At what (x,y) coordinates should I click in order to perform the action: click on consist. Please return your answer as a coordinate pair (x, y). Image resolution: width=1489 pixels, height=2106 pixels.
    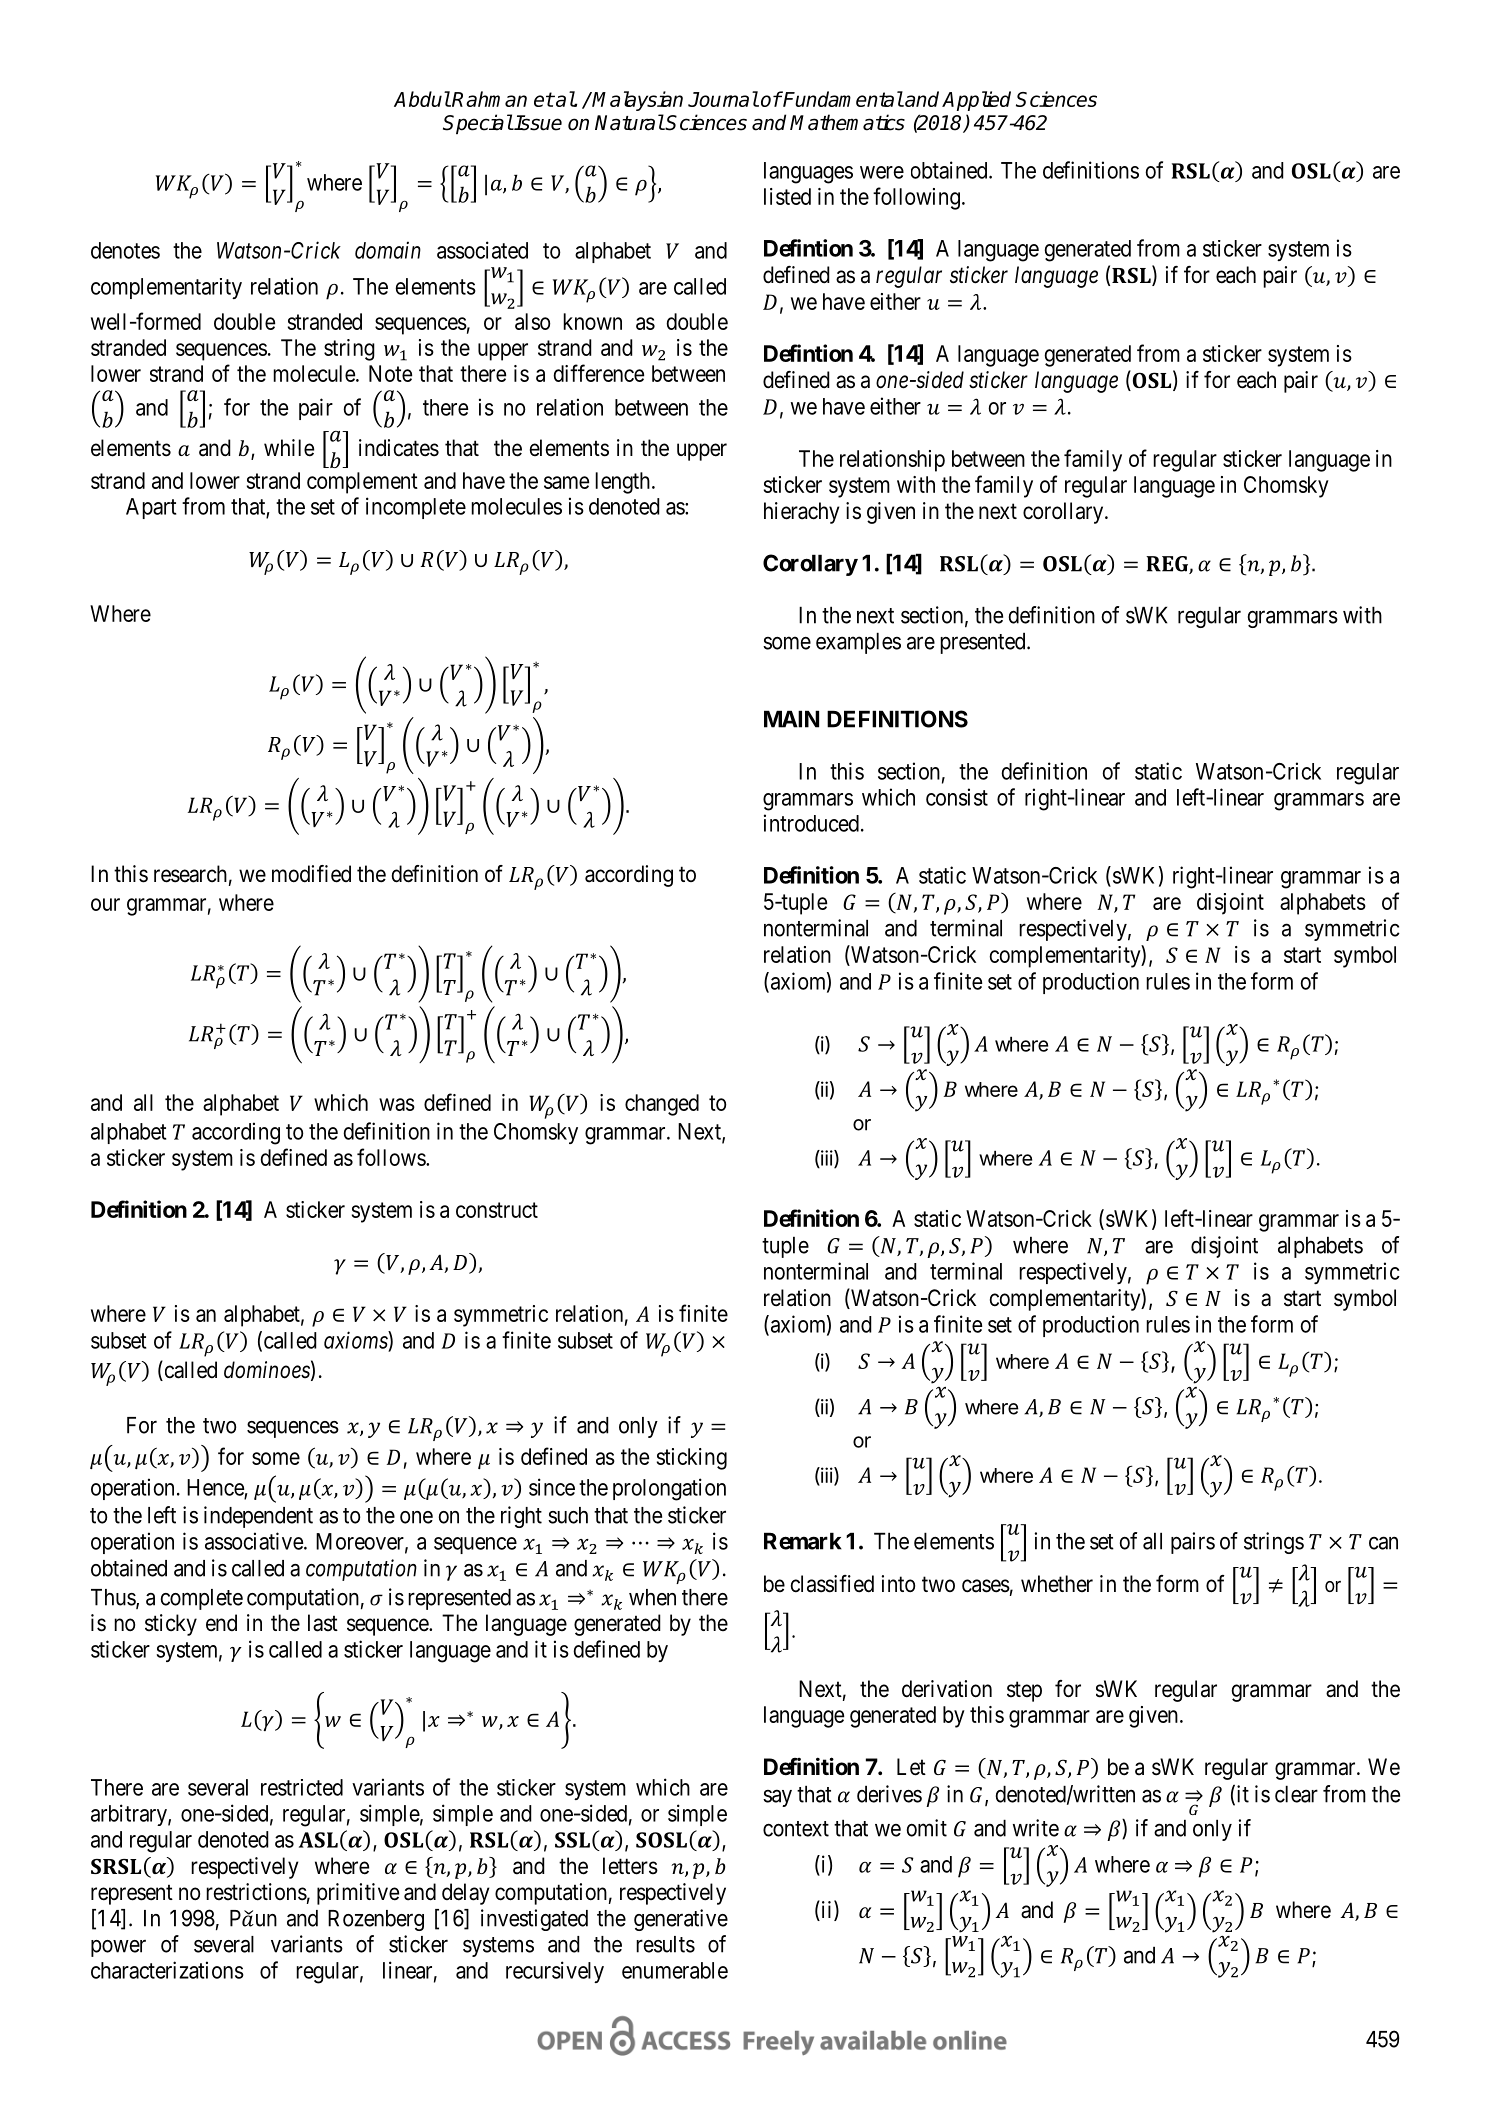
    Looking at the image, I should click on (957, 797).
